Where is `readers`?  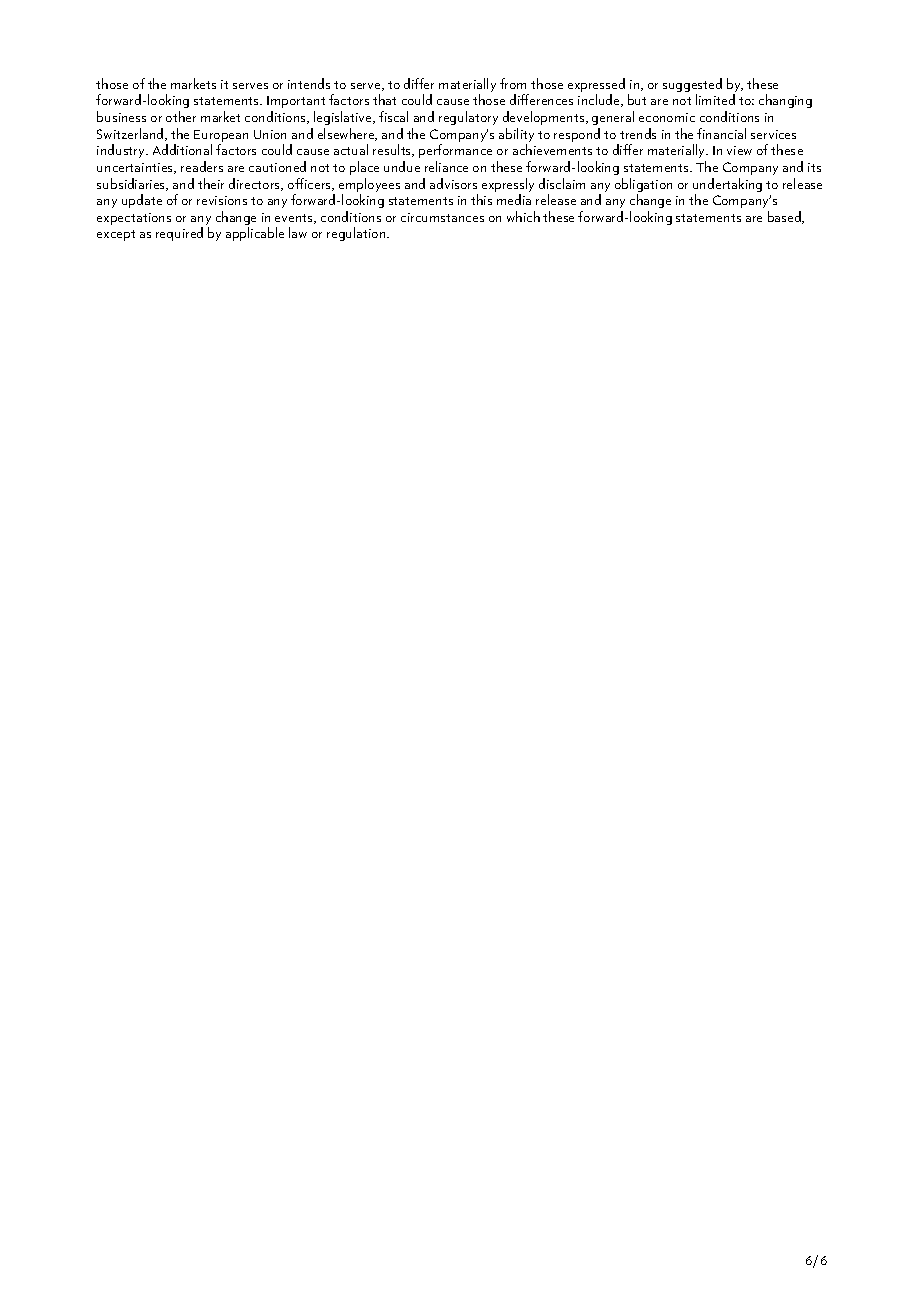 readers is located at coordinates (202, 166).
